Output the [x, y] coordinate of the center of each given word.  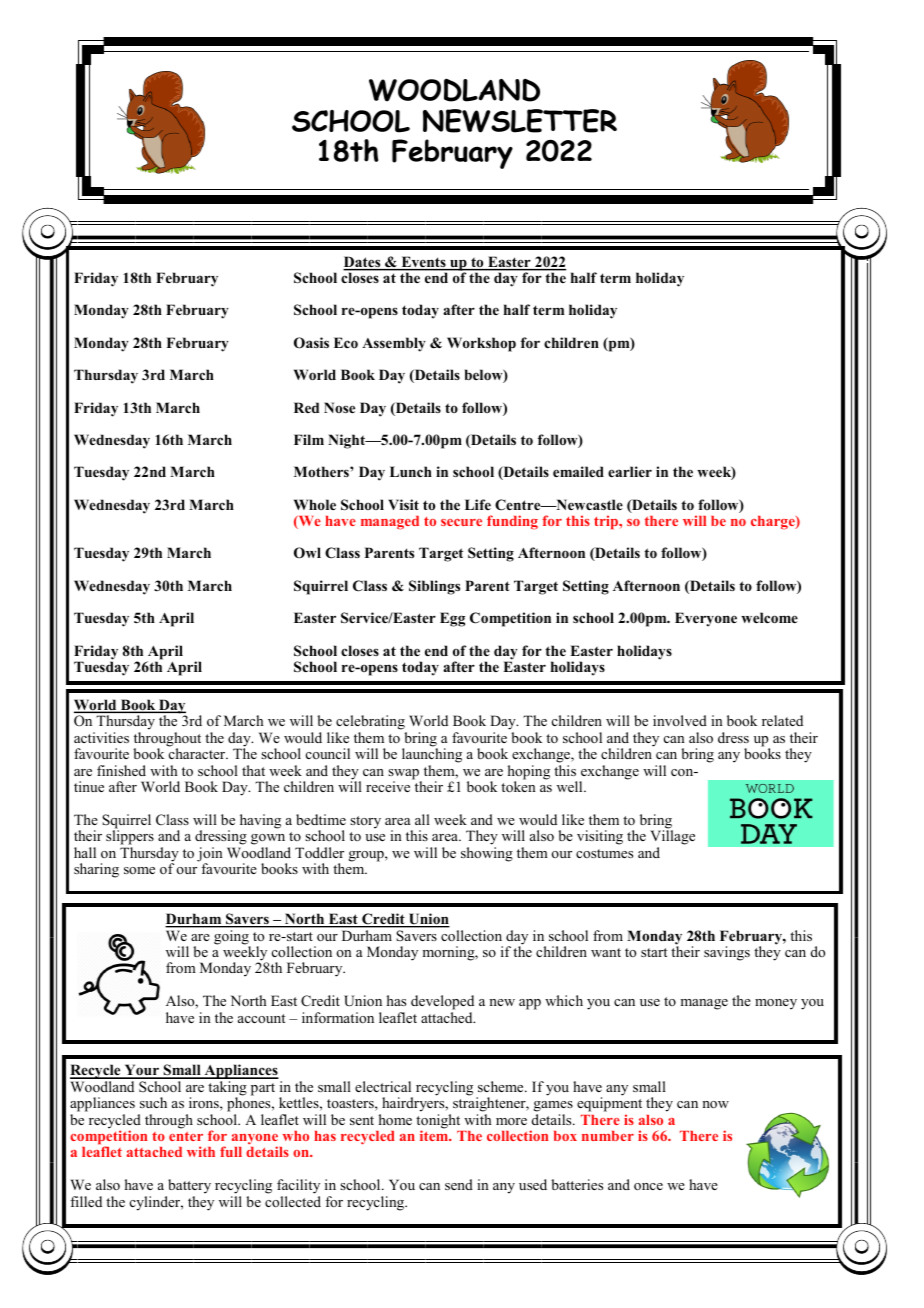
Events [423, 263]
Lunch [411, 471]
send [459, 1184]
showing [487, 854]
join [210, 855]
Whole [315, 504]
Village [672, 838]
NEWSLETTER [520, 121]
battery [188, 1188]
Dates [363, 263]
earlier [630, 471]
